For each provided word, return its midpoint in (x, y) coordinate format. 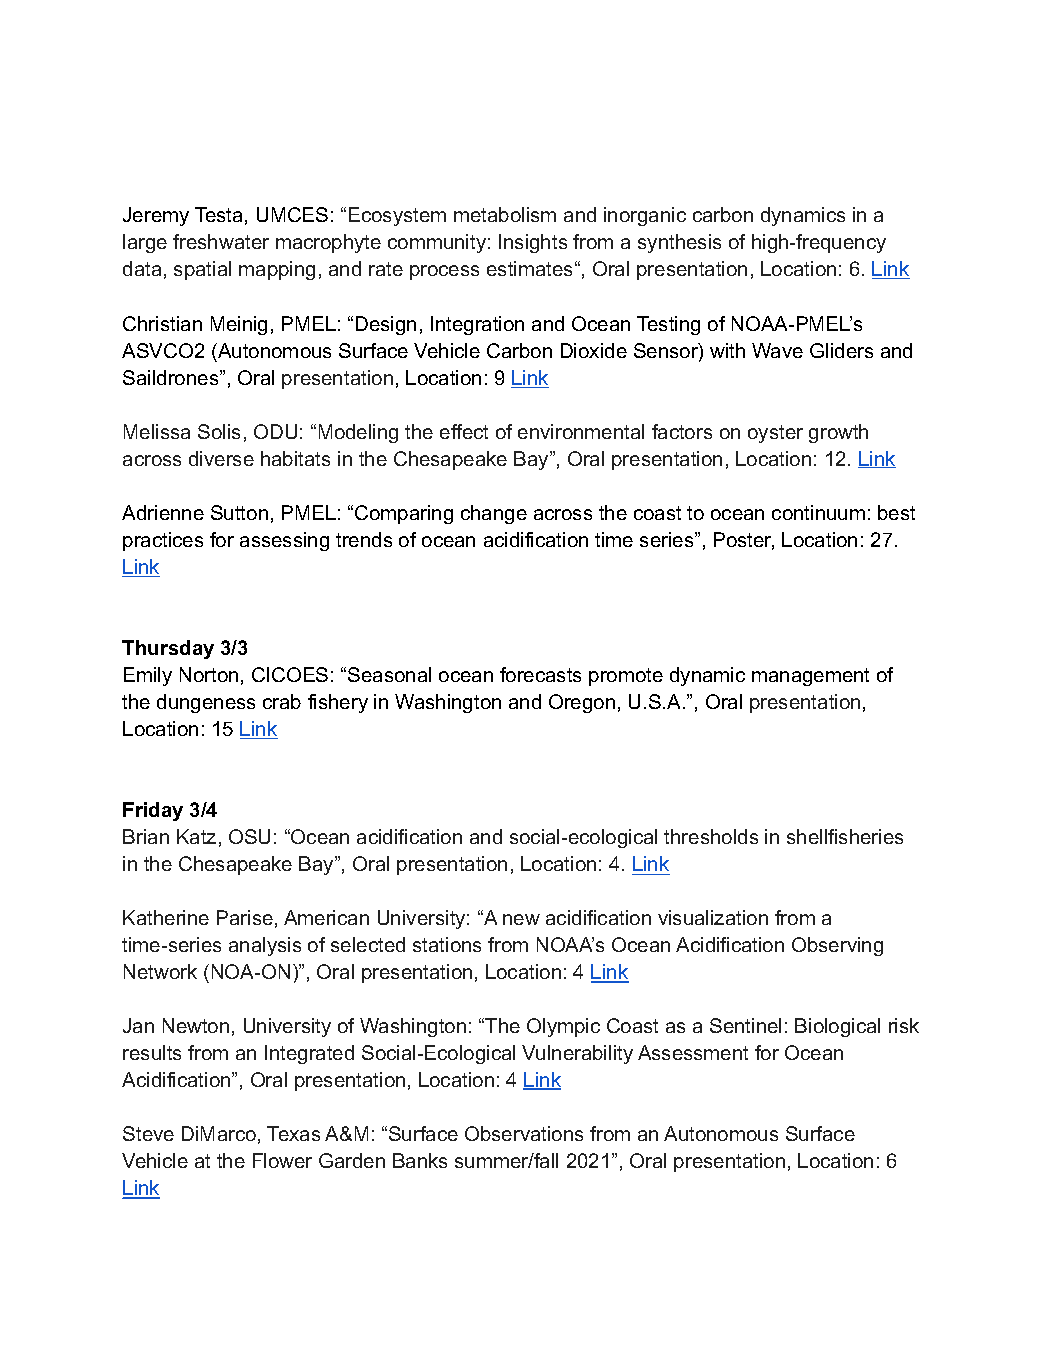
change (494, 514)
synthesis (679, 243)
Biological (837, 1027)
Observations (524, 1133)
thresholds (711, 836)
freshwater (221, 241)
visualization (713, 917)
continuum (818, 512)
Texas (293, 1133)
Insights (533, 243)
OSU (249, 836)
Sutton (239, 512)
